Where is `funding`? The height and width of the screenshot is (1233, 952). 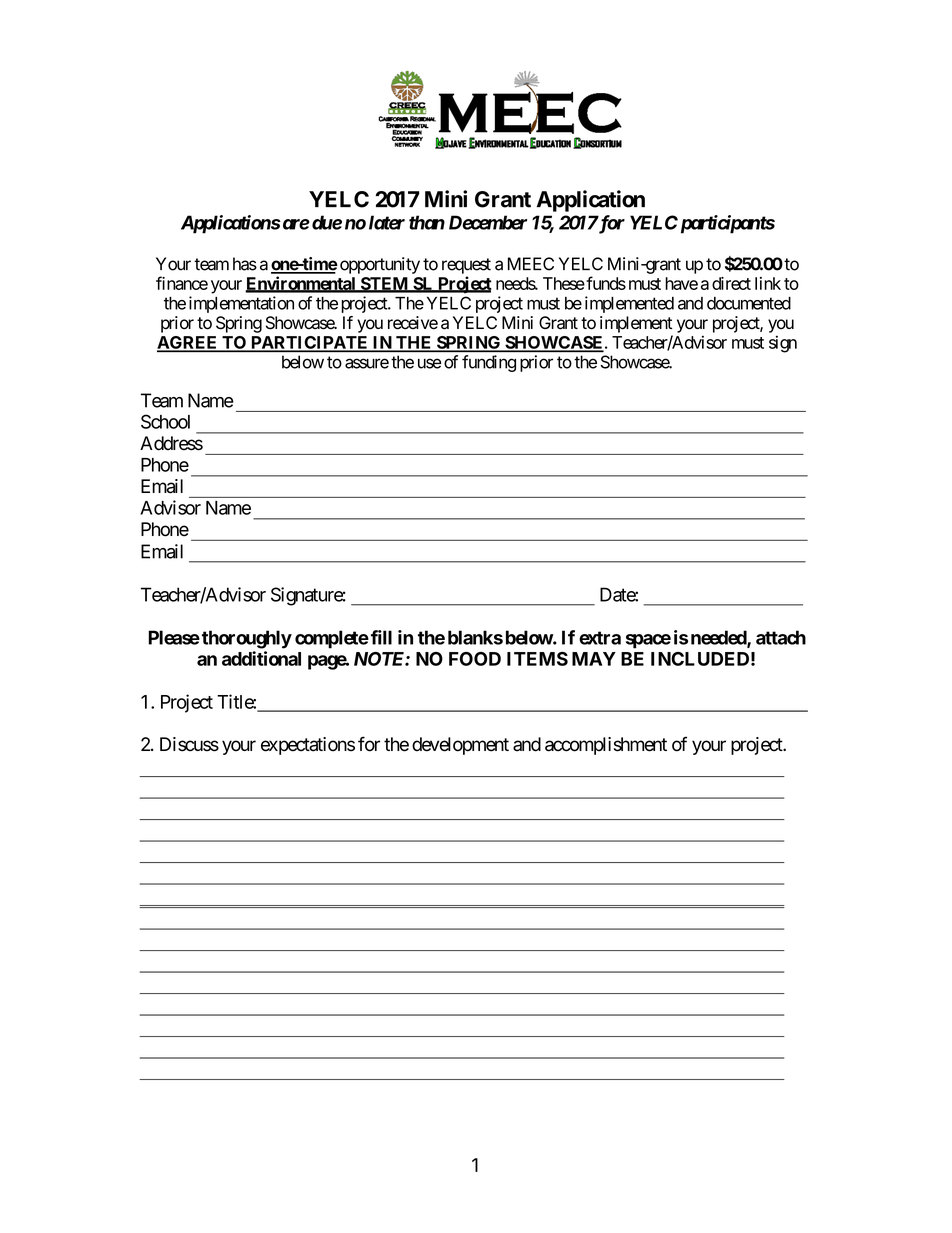
funding is located at coordinates (489, 363).
